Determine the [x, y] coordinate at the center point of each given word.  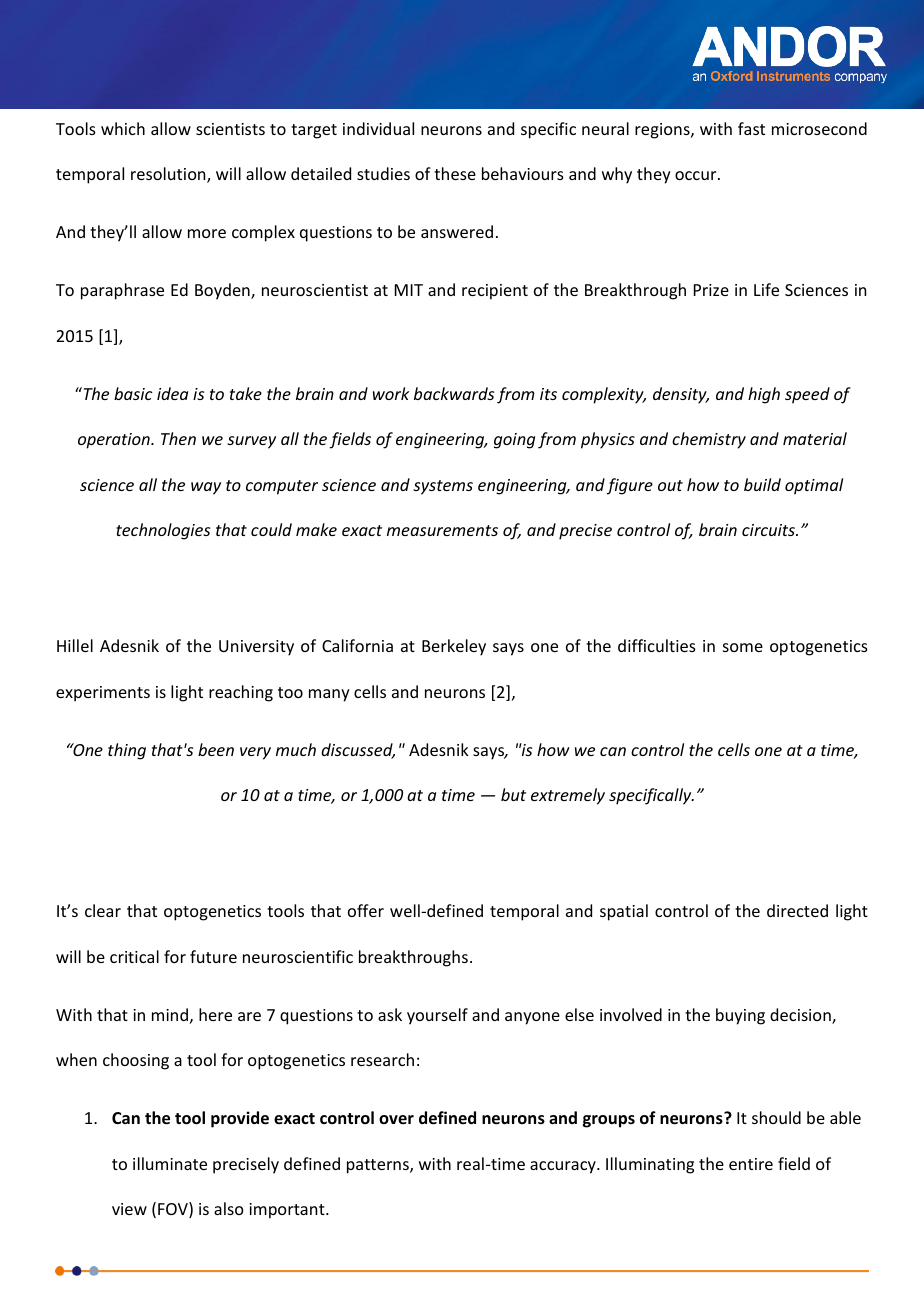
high [764, 395]
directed [797, 910]
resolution [169, 175]
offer [366, 910]
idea [172, 393]
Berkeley [454, 647]
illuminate [170, 1163]
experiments [103, 694]
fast [751, 128]
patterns [379, 1166]
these [455, 173]
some [743, 647]
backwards [454, 393]
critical [134, 956]
